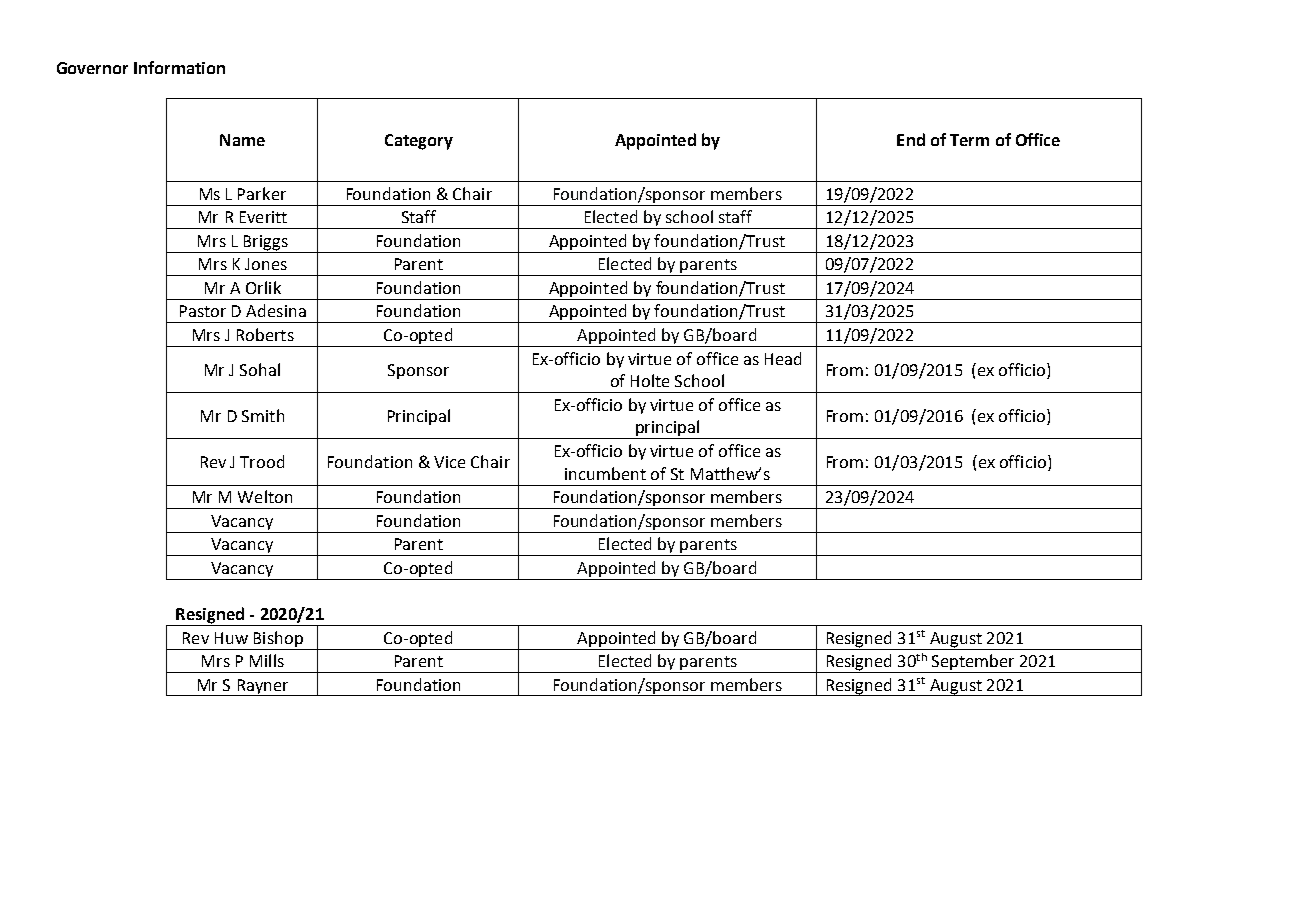  Describe the element at coordinates (973, 663) in the page. I see `September` at that location.
